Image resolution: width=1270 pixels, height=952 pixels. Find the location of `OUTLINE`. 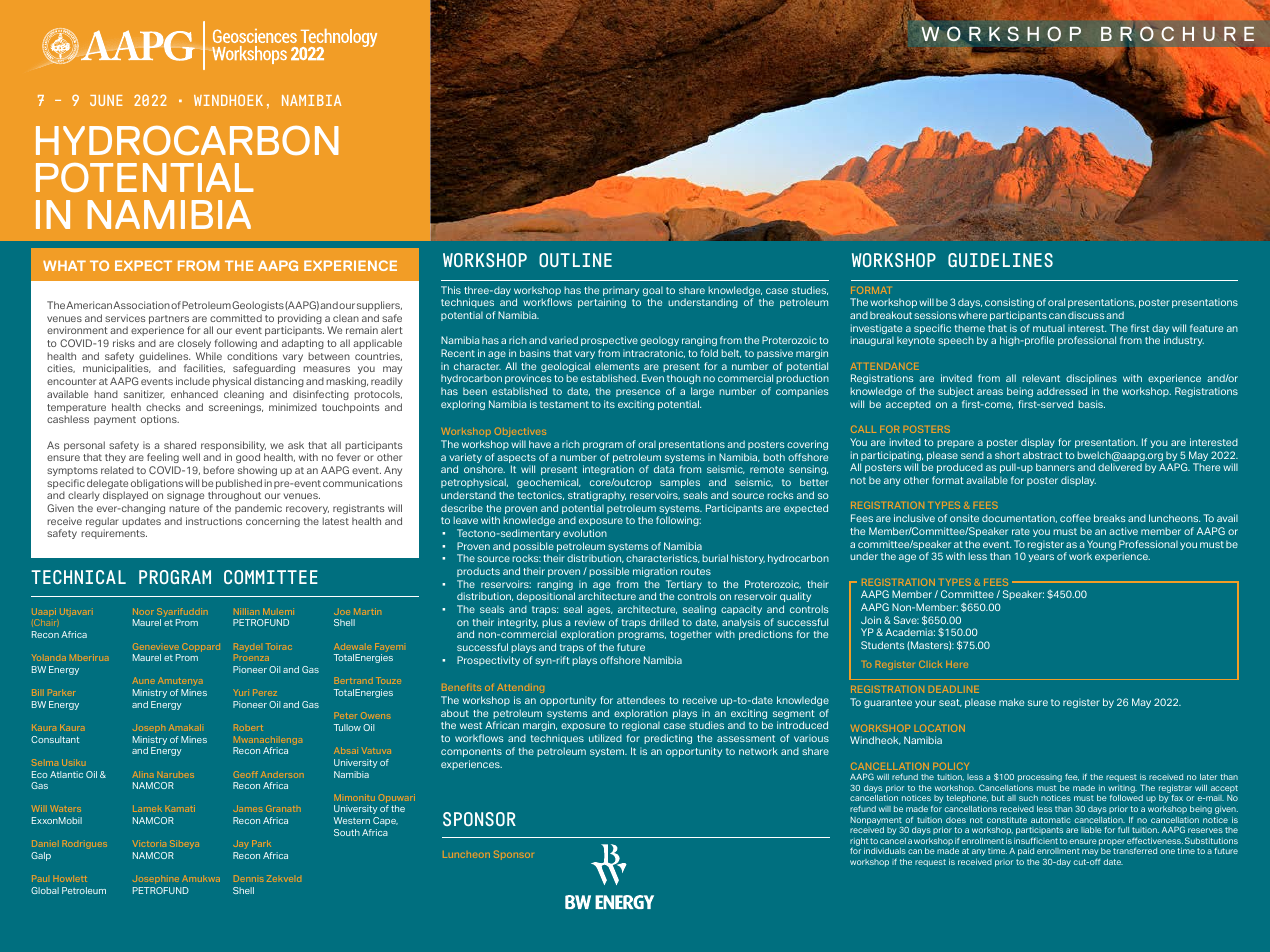

OUTLINE is located at coordinates (575, 260).
